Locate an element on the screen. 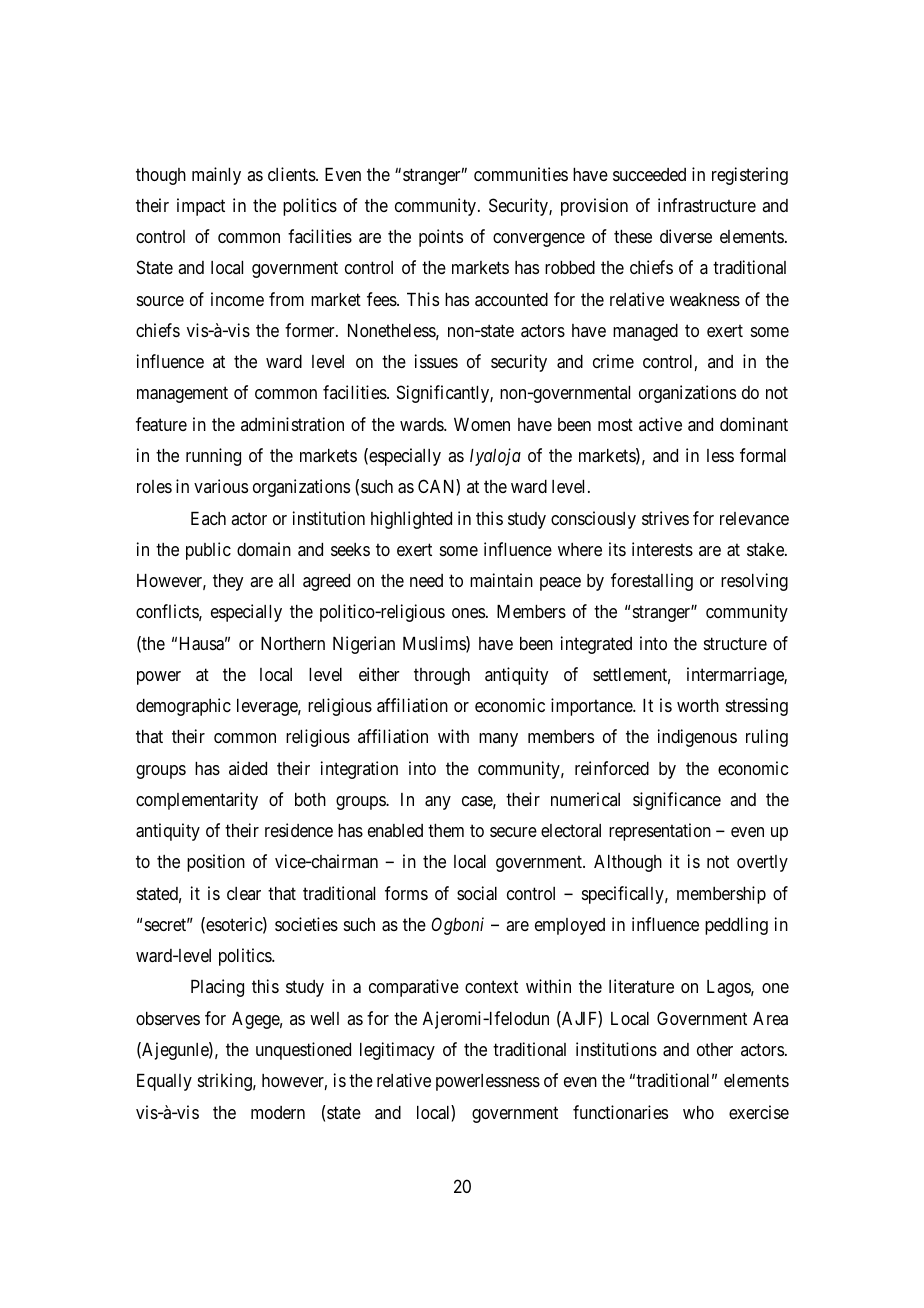 The height and width of the screenshot is (1308, 924). diverse is located at coordinates (686, 236).
